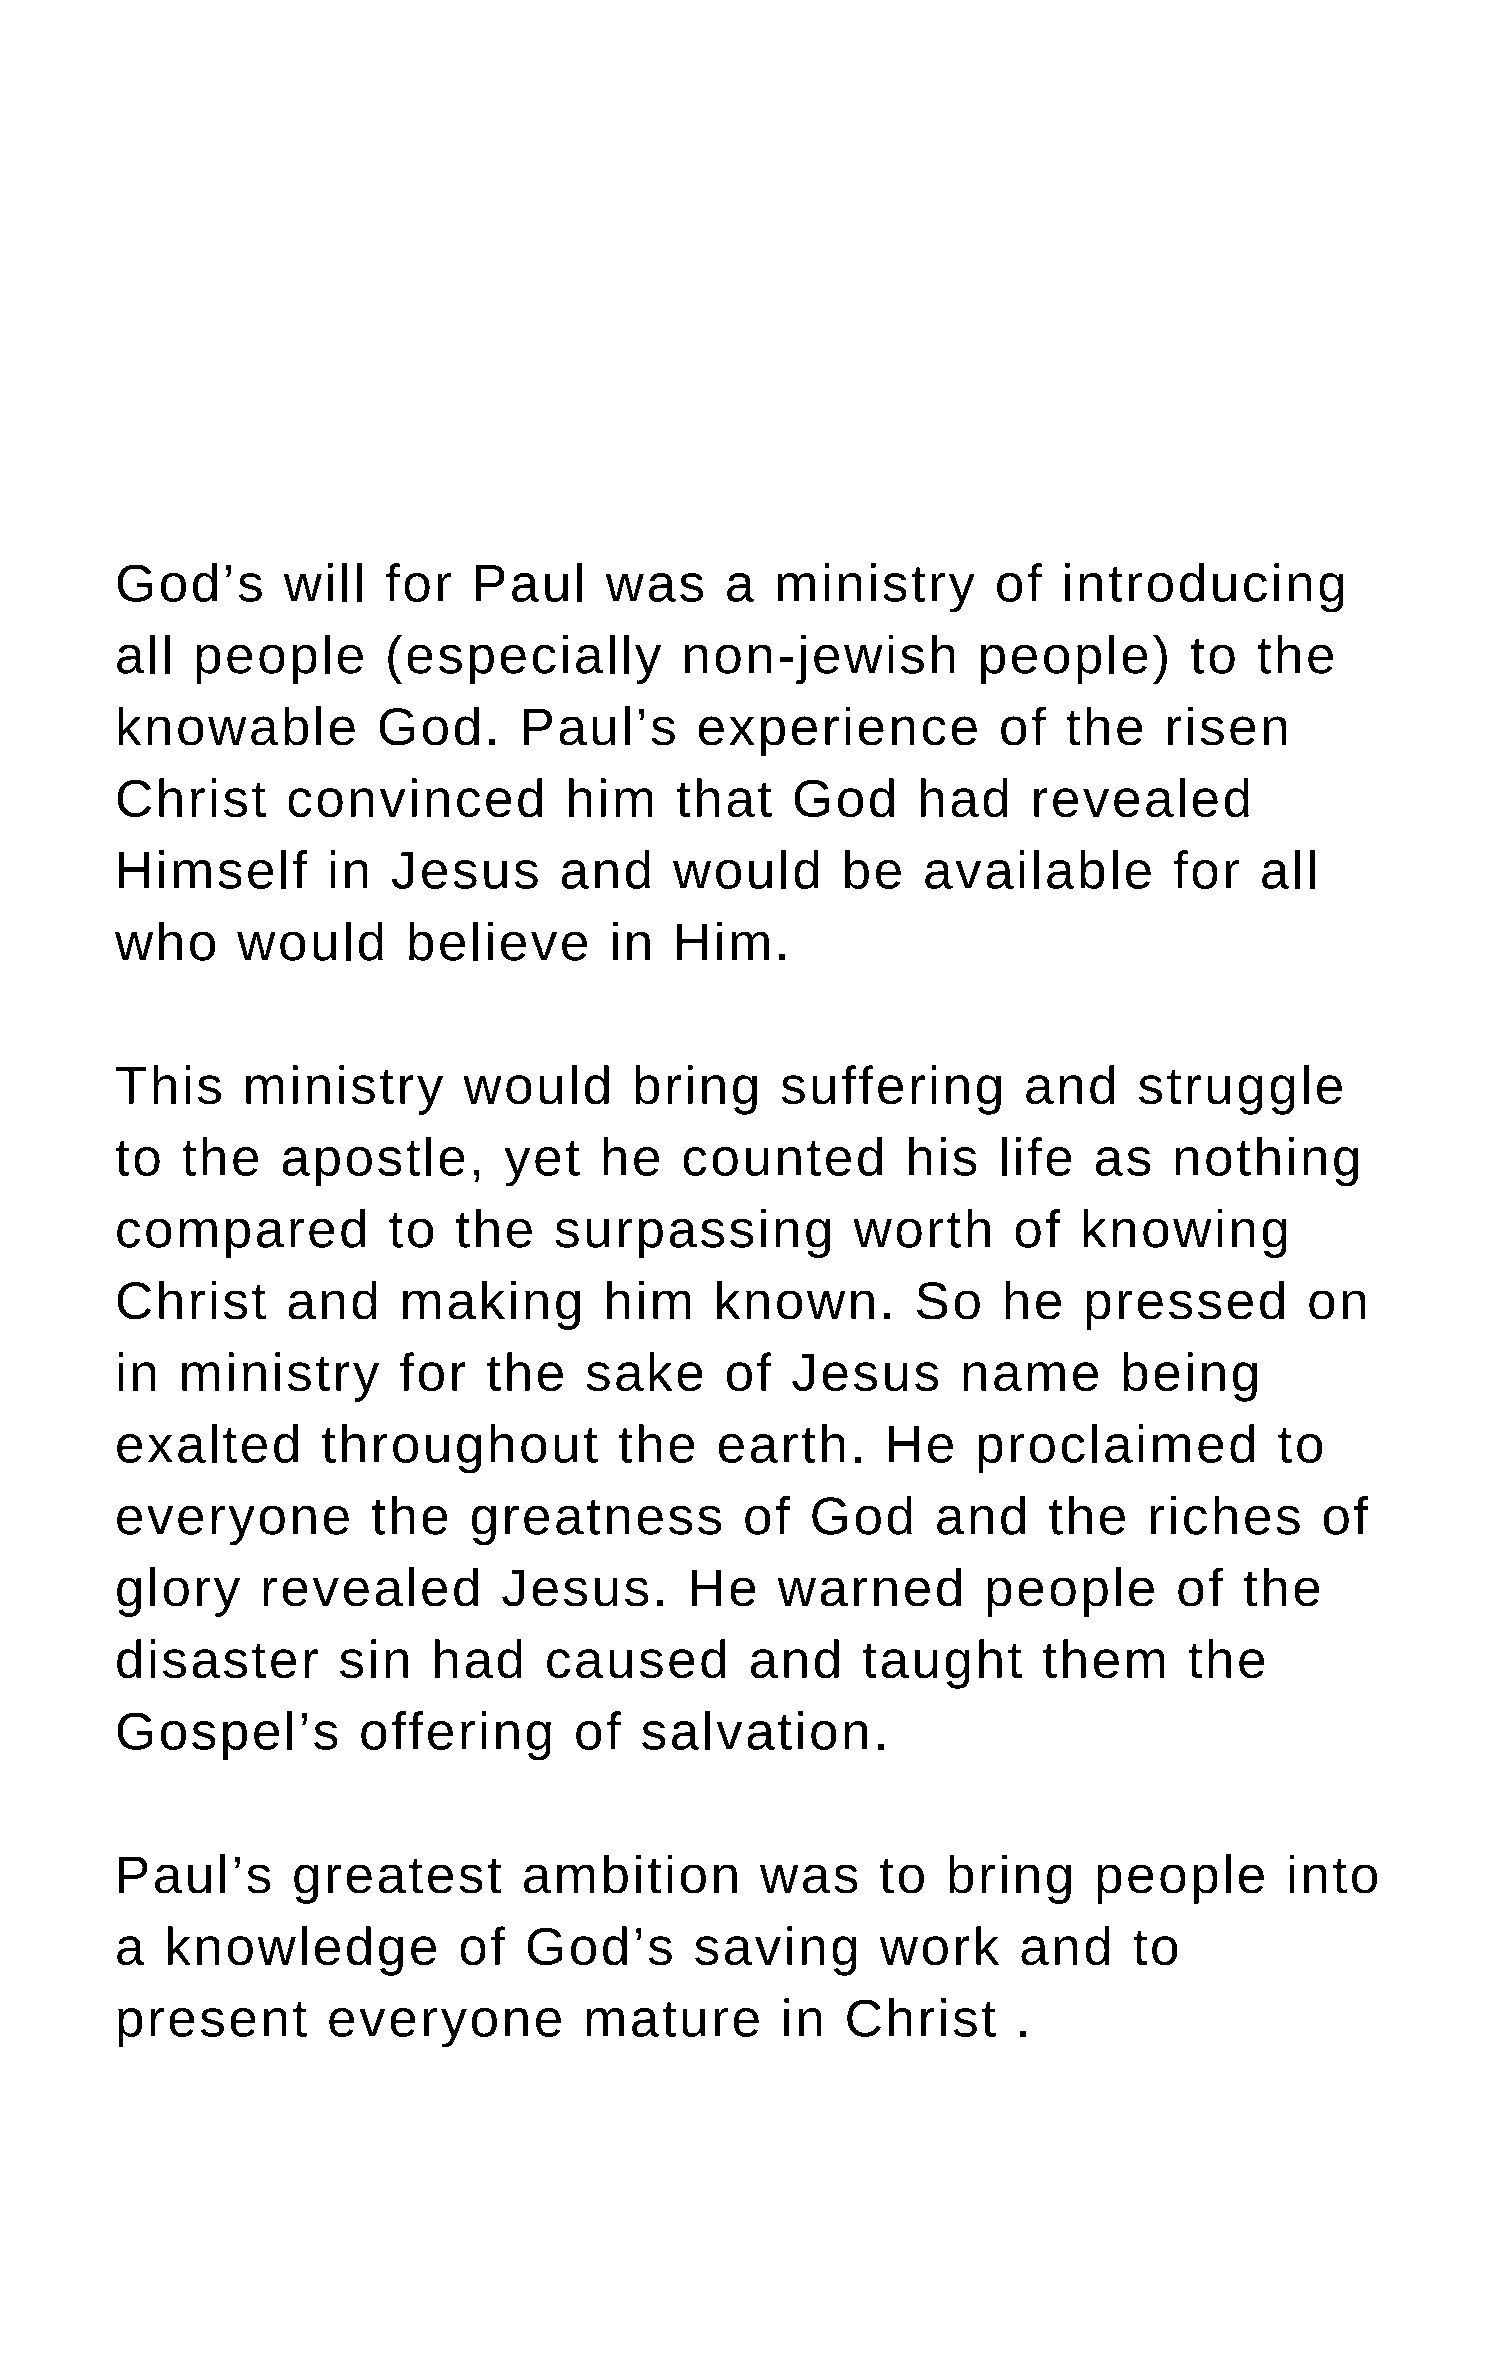  I want to click on present, so click(212, 2025).
